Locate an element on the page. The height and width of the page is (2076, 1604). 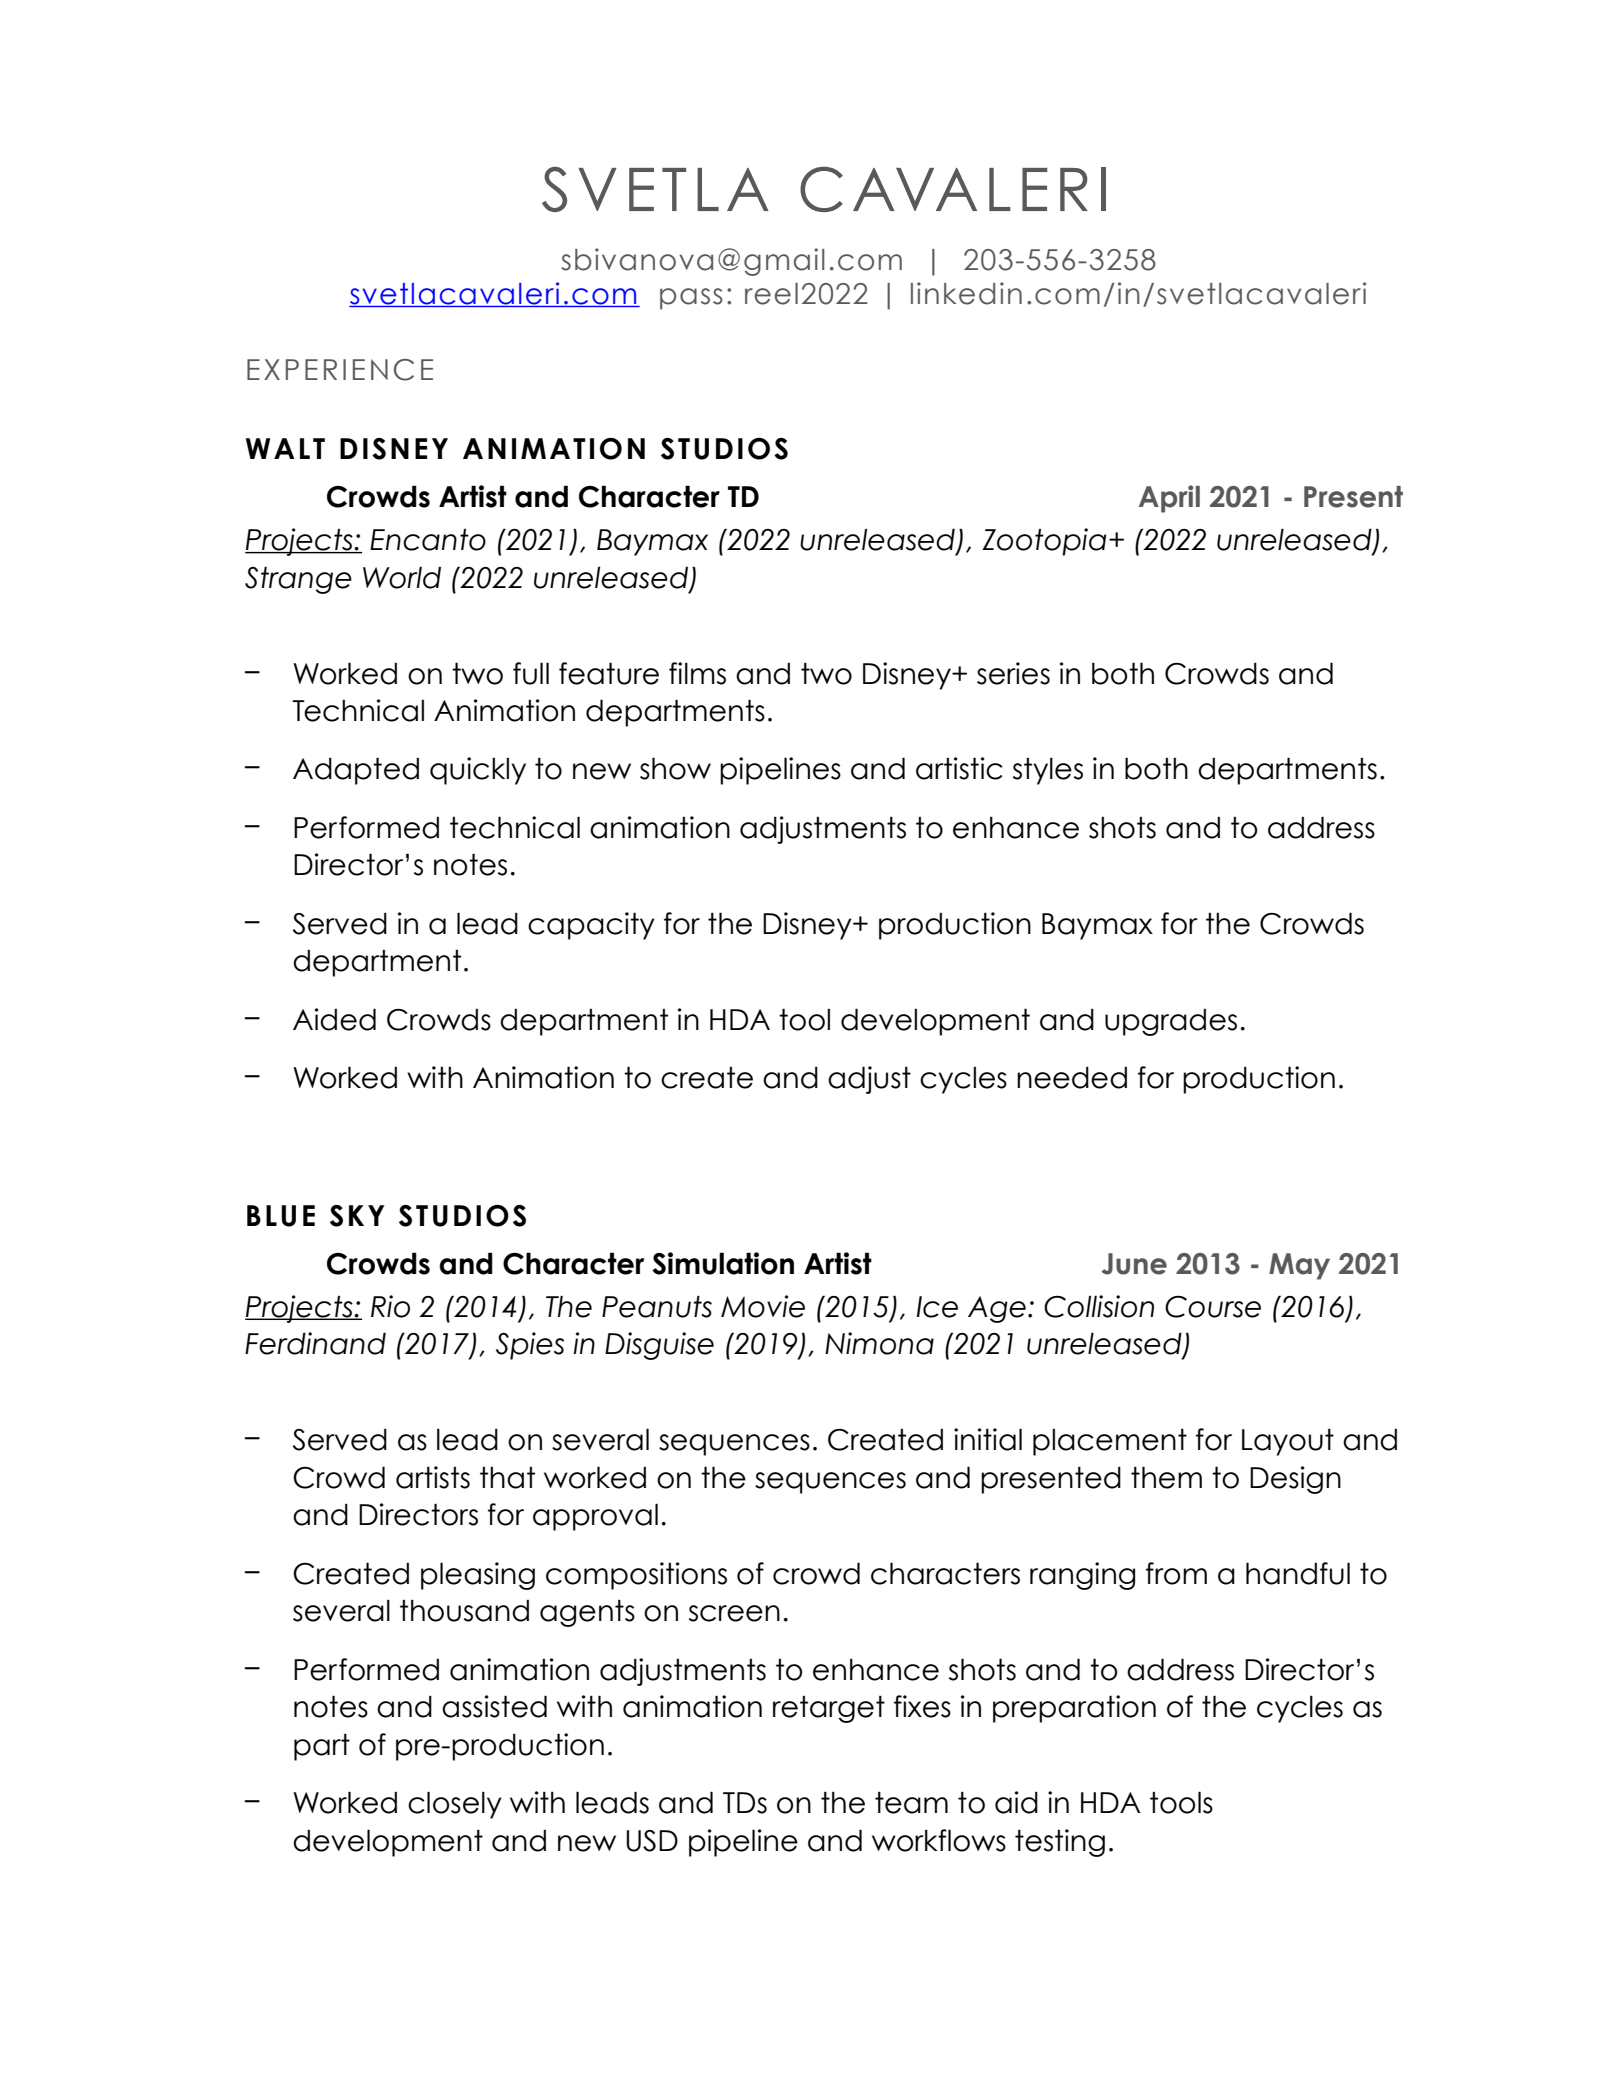
Aided is located at coordinates (334, 1019).
